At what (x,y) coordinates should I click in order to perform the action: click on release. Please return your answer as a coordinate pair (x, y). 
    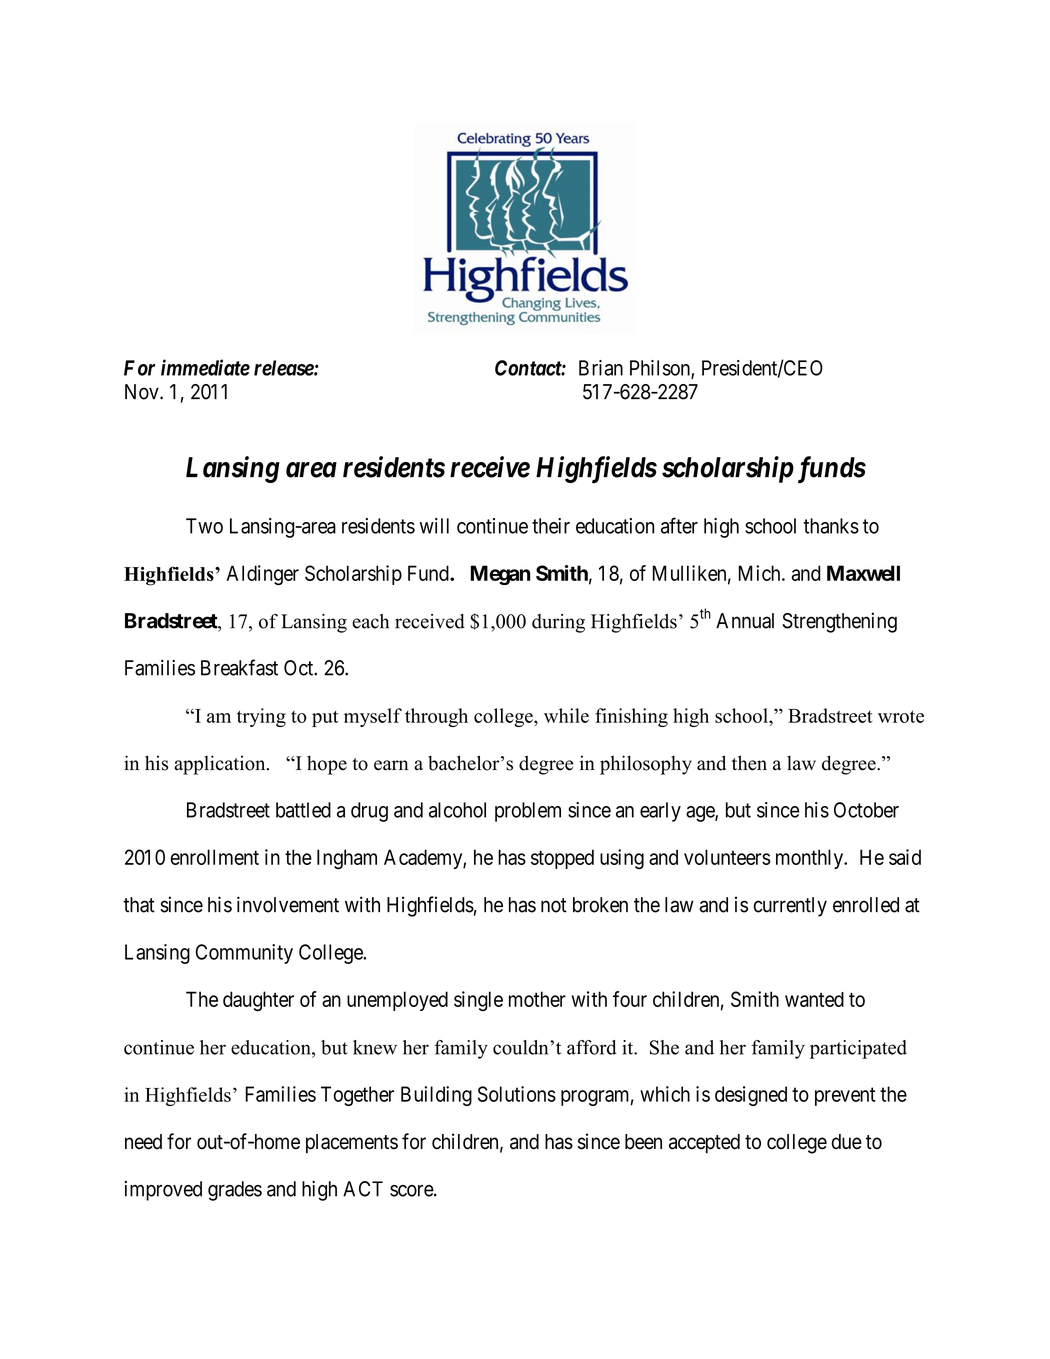
    Looking at the image, I should click on (284, 368).
